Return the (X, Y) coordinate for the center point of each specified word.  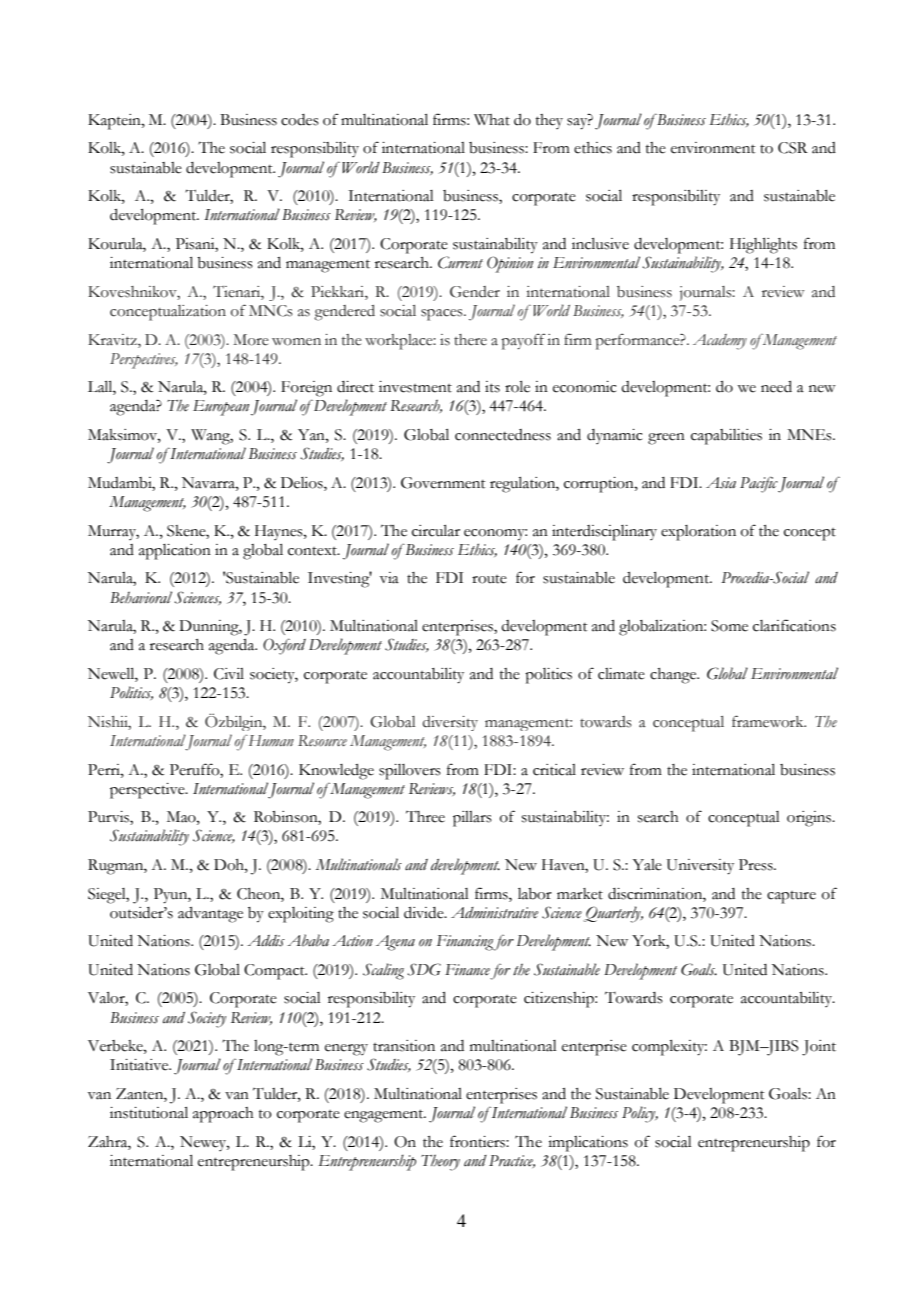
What (492, 120)
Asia (721, 483)
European (221, 408)
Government (443, 483)
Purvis (109, 818)
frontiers (478, 1141)
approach (223, 1115)
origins (810, 819)
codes (300, 120)
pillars (472, 819)
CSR (793, 148)
